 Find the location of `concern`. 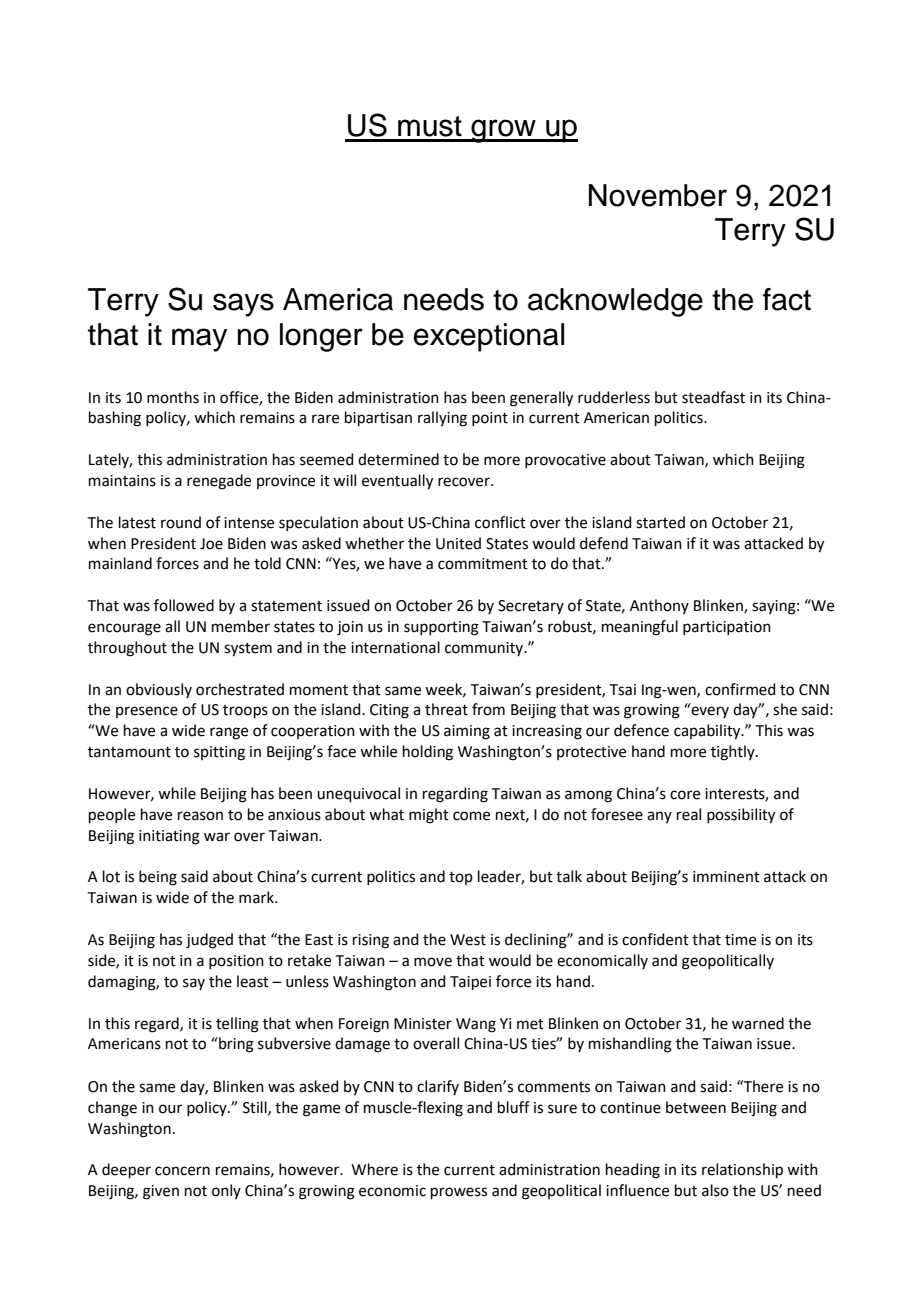

concern is located at coordinates (182, 1171).
